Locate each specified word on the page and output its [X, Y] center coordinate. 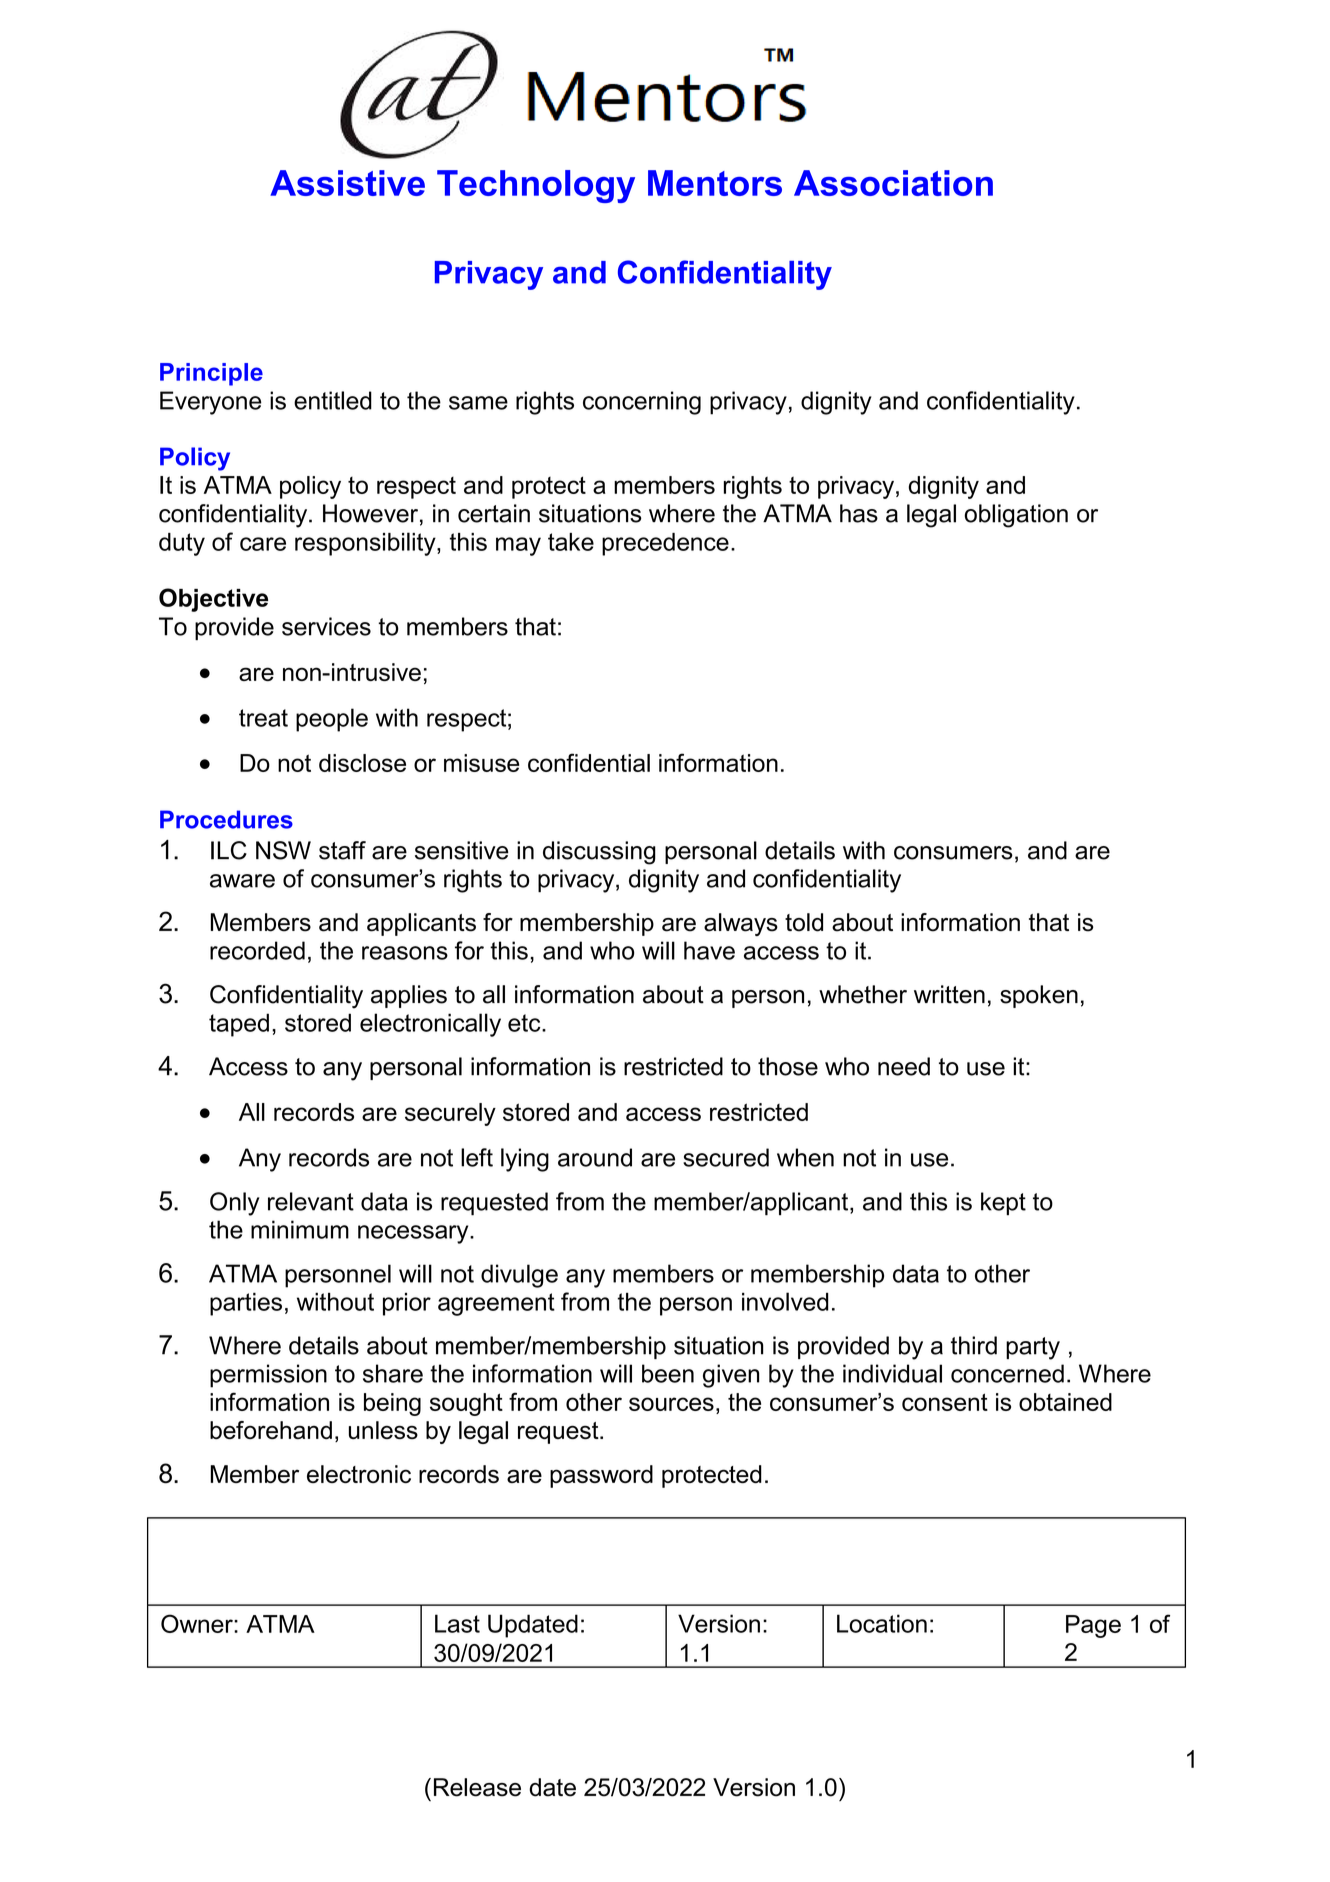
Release [477, 1787]
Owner [198, 1623]
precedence [665, 544]
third [974, 1345]
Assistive [347, 183]
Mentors [715, 183]
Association [893, 183]
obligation [1016, 516]
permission [268, 1376]
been [668, 1373]
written [949, 994]
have [709, 950]
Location [882, 1623]
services [326, 626]
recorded [257, 950]
